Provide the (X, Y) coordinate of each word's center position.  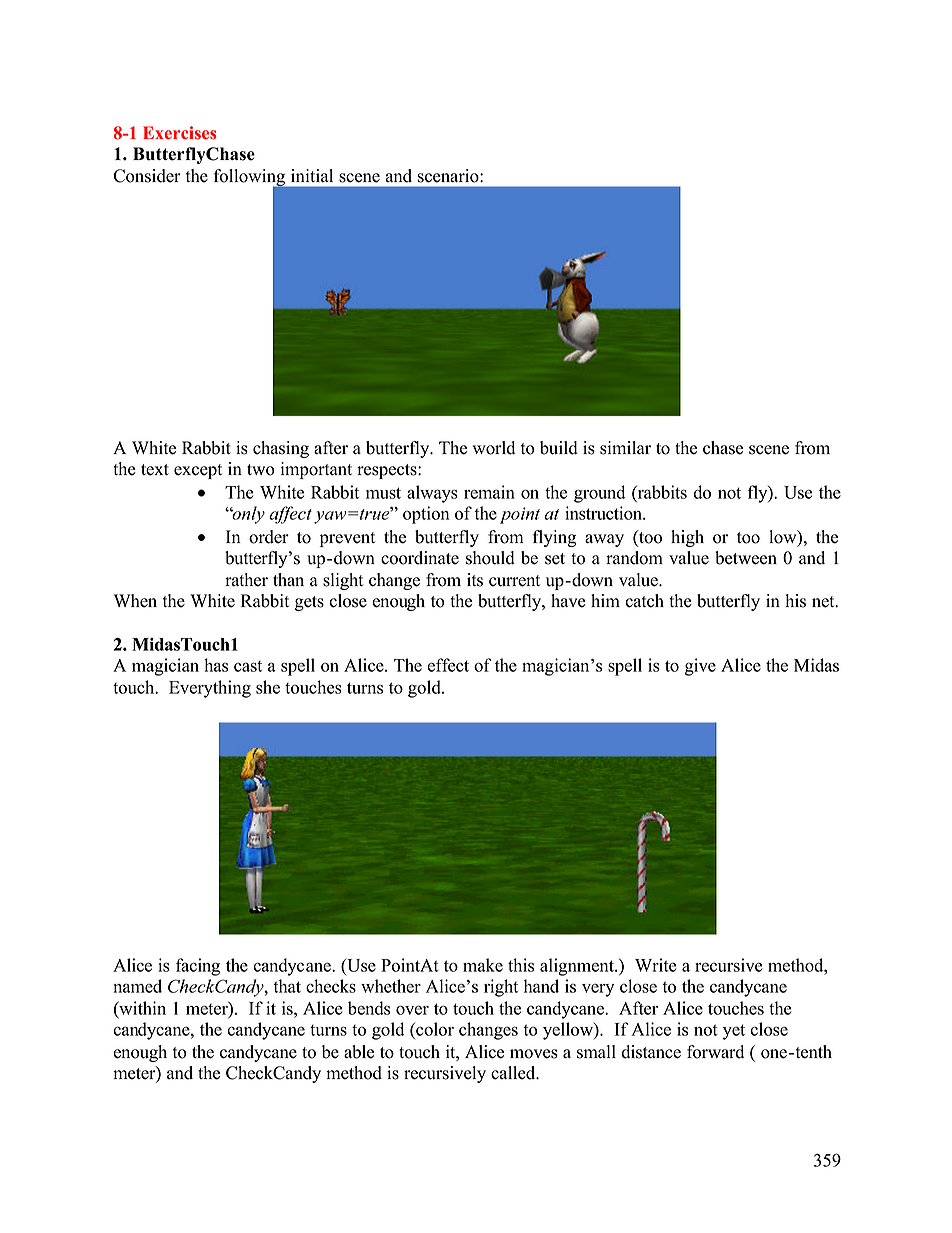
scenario (449, 176)
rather (246, 580)
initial (312, 175)
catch (644, 601)
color (434, 1029)
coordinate (420, 558)
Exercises (180, 133)
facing (198, 967)
